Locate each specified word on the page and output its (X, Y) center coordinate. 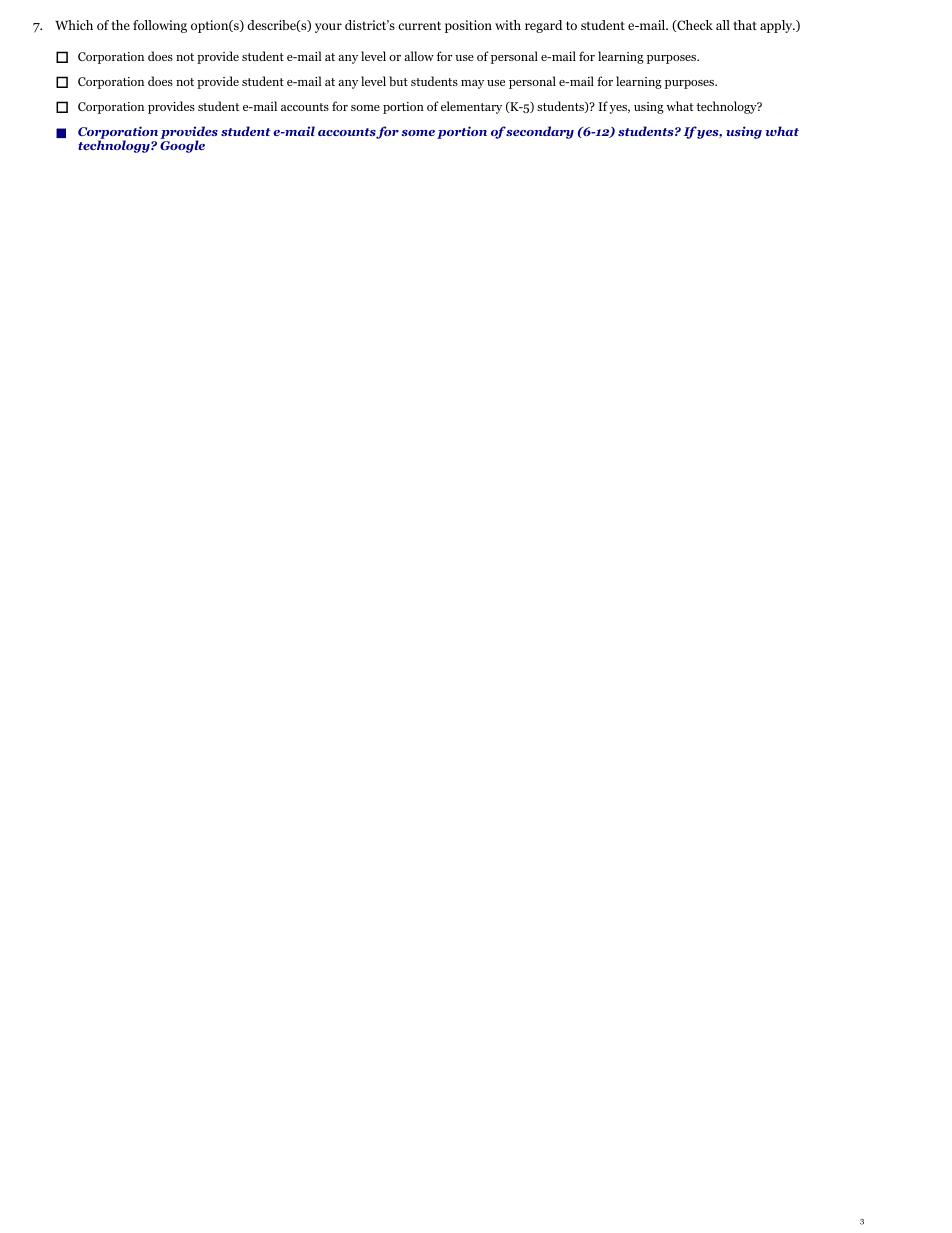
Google (182, 146)
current (419, 25)
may (472, 84)
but (398, 81)
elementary (471, 107)
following (160, 26)
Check (694, 26)
